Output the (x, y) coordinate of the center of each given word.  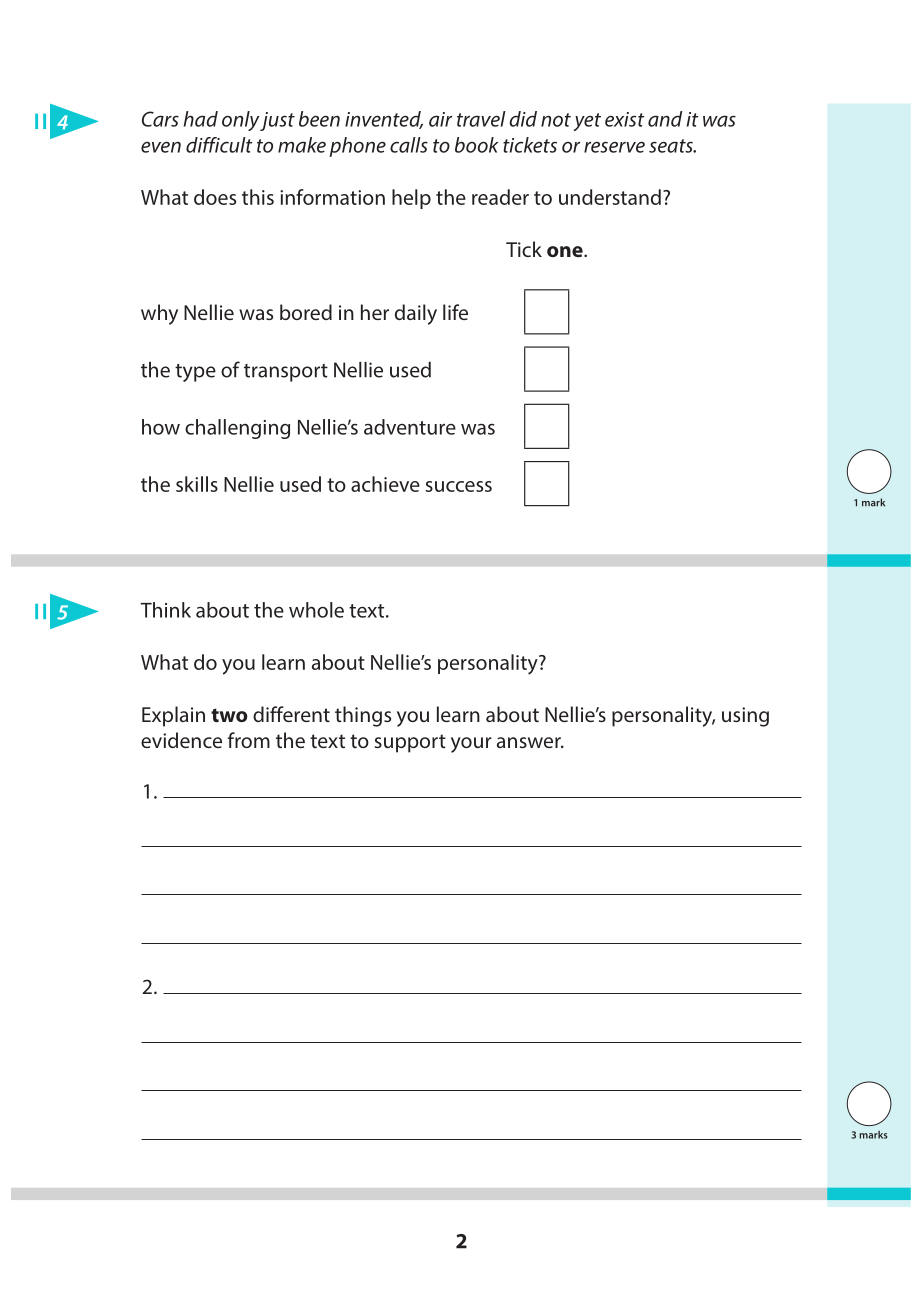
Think (165, 610)
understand (610, 197)
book (476, 145)
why (159, 314)
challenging (237, 429)
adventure (410, 427)
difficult (219, 145)
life (455, 312)
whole (316, 610)
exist (624, 119)
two (229, 715)
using (745, 717)
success (459, 486)
